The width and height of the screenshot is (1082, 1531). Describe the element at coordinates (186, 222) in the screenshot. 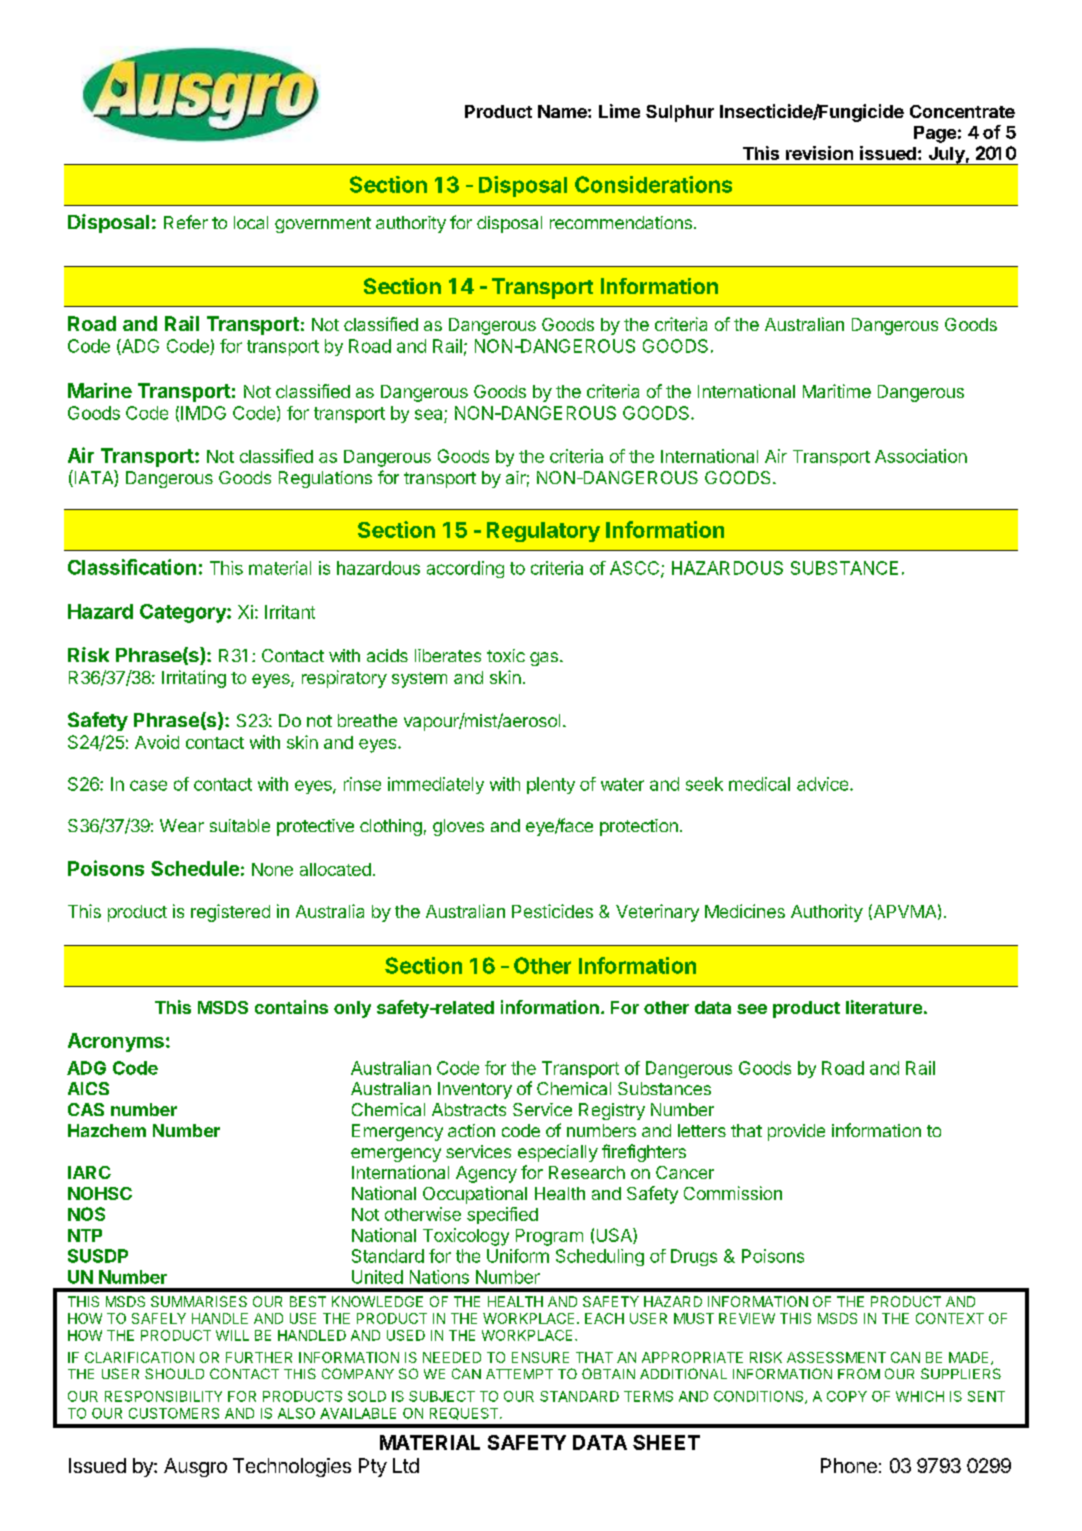

I see `Refer` at that location.
